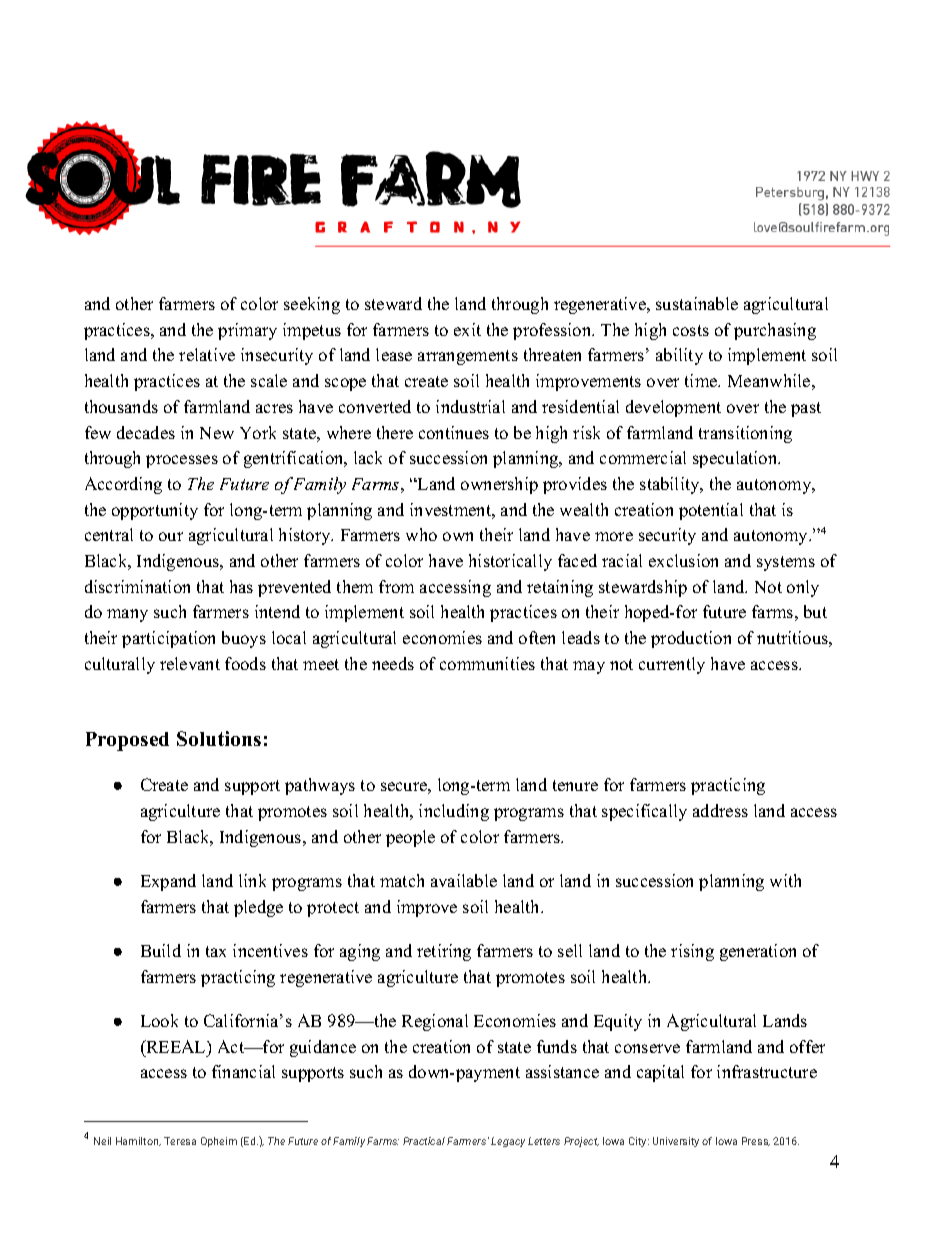  What do you see at coordinates (180, 1141) in the screenshot?
I see `Teresa` at bounding box center [180, 1141].
